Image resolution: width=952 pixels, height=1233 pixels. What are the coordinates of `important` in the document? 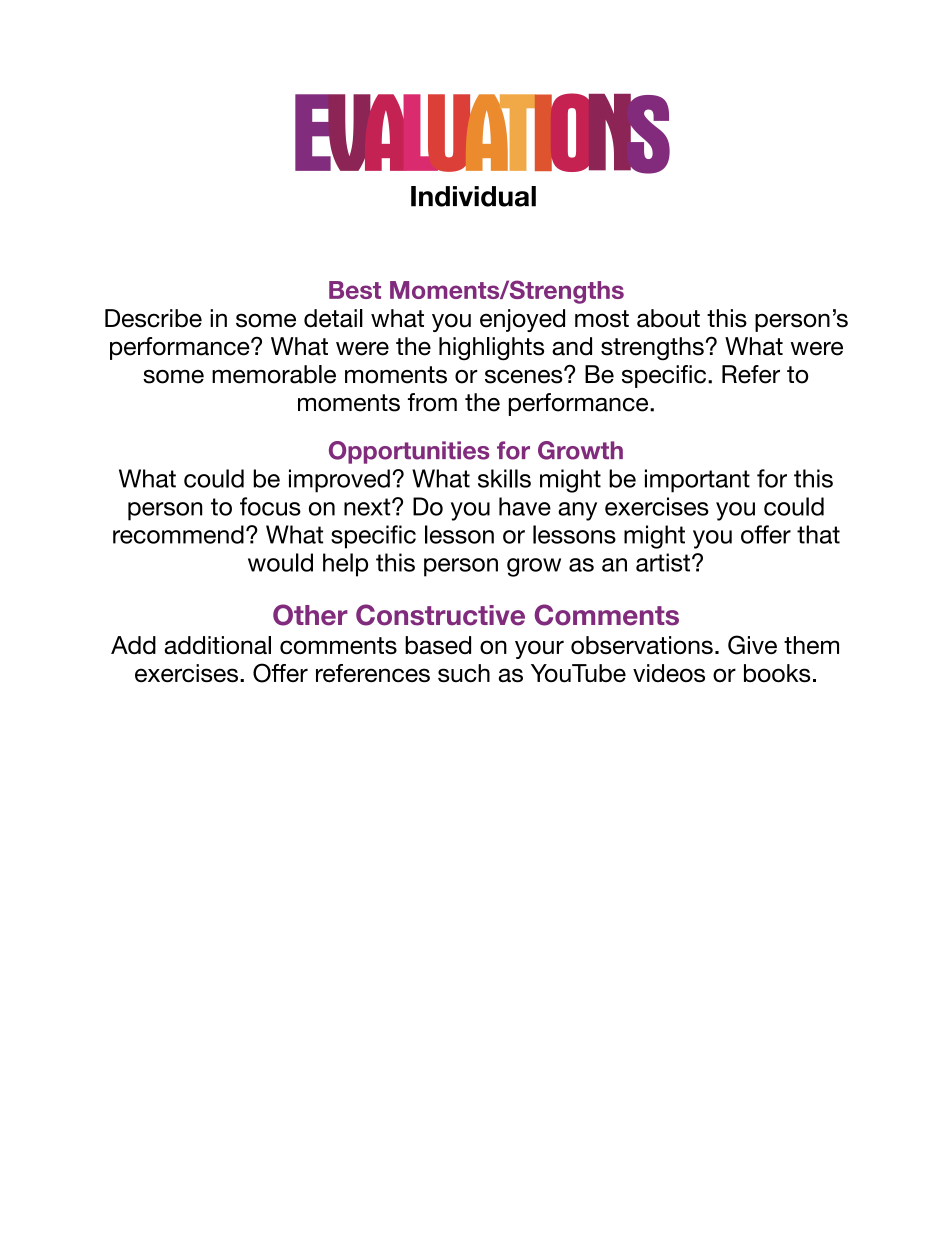 It's located at (697, 481).
